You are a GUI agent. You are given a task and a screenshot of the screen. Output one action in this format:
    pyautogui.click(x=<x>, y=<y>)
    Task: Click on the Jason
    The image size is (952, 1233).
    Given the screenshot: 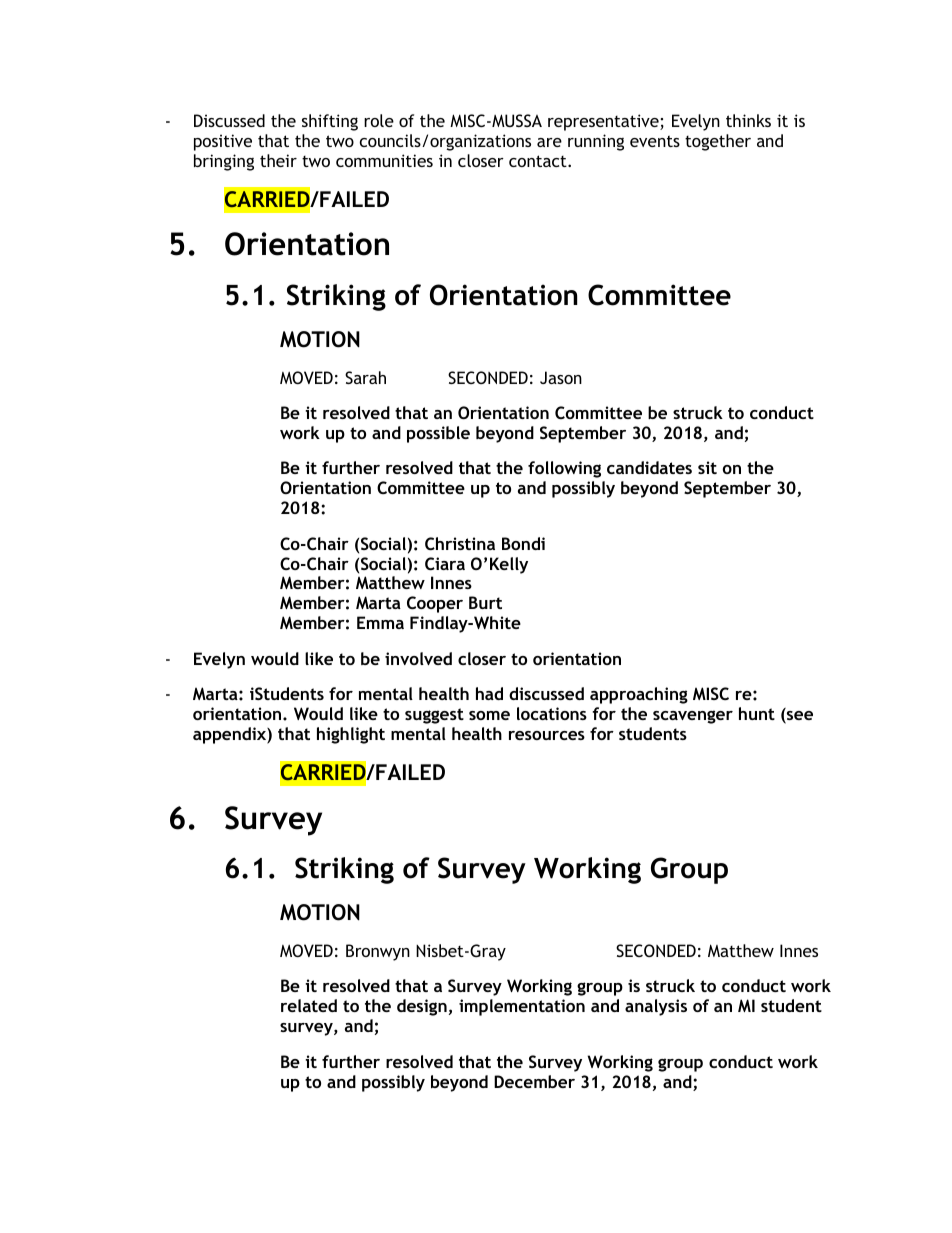 What is the action you would take?
    pyautogui.click(x=561, y=377)
